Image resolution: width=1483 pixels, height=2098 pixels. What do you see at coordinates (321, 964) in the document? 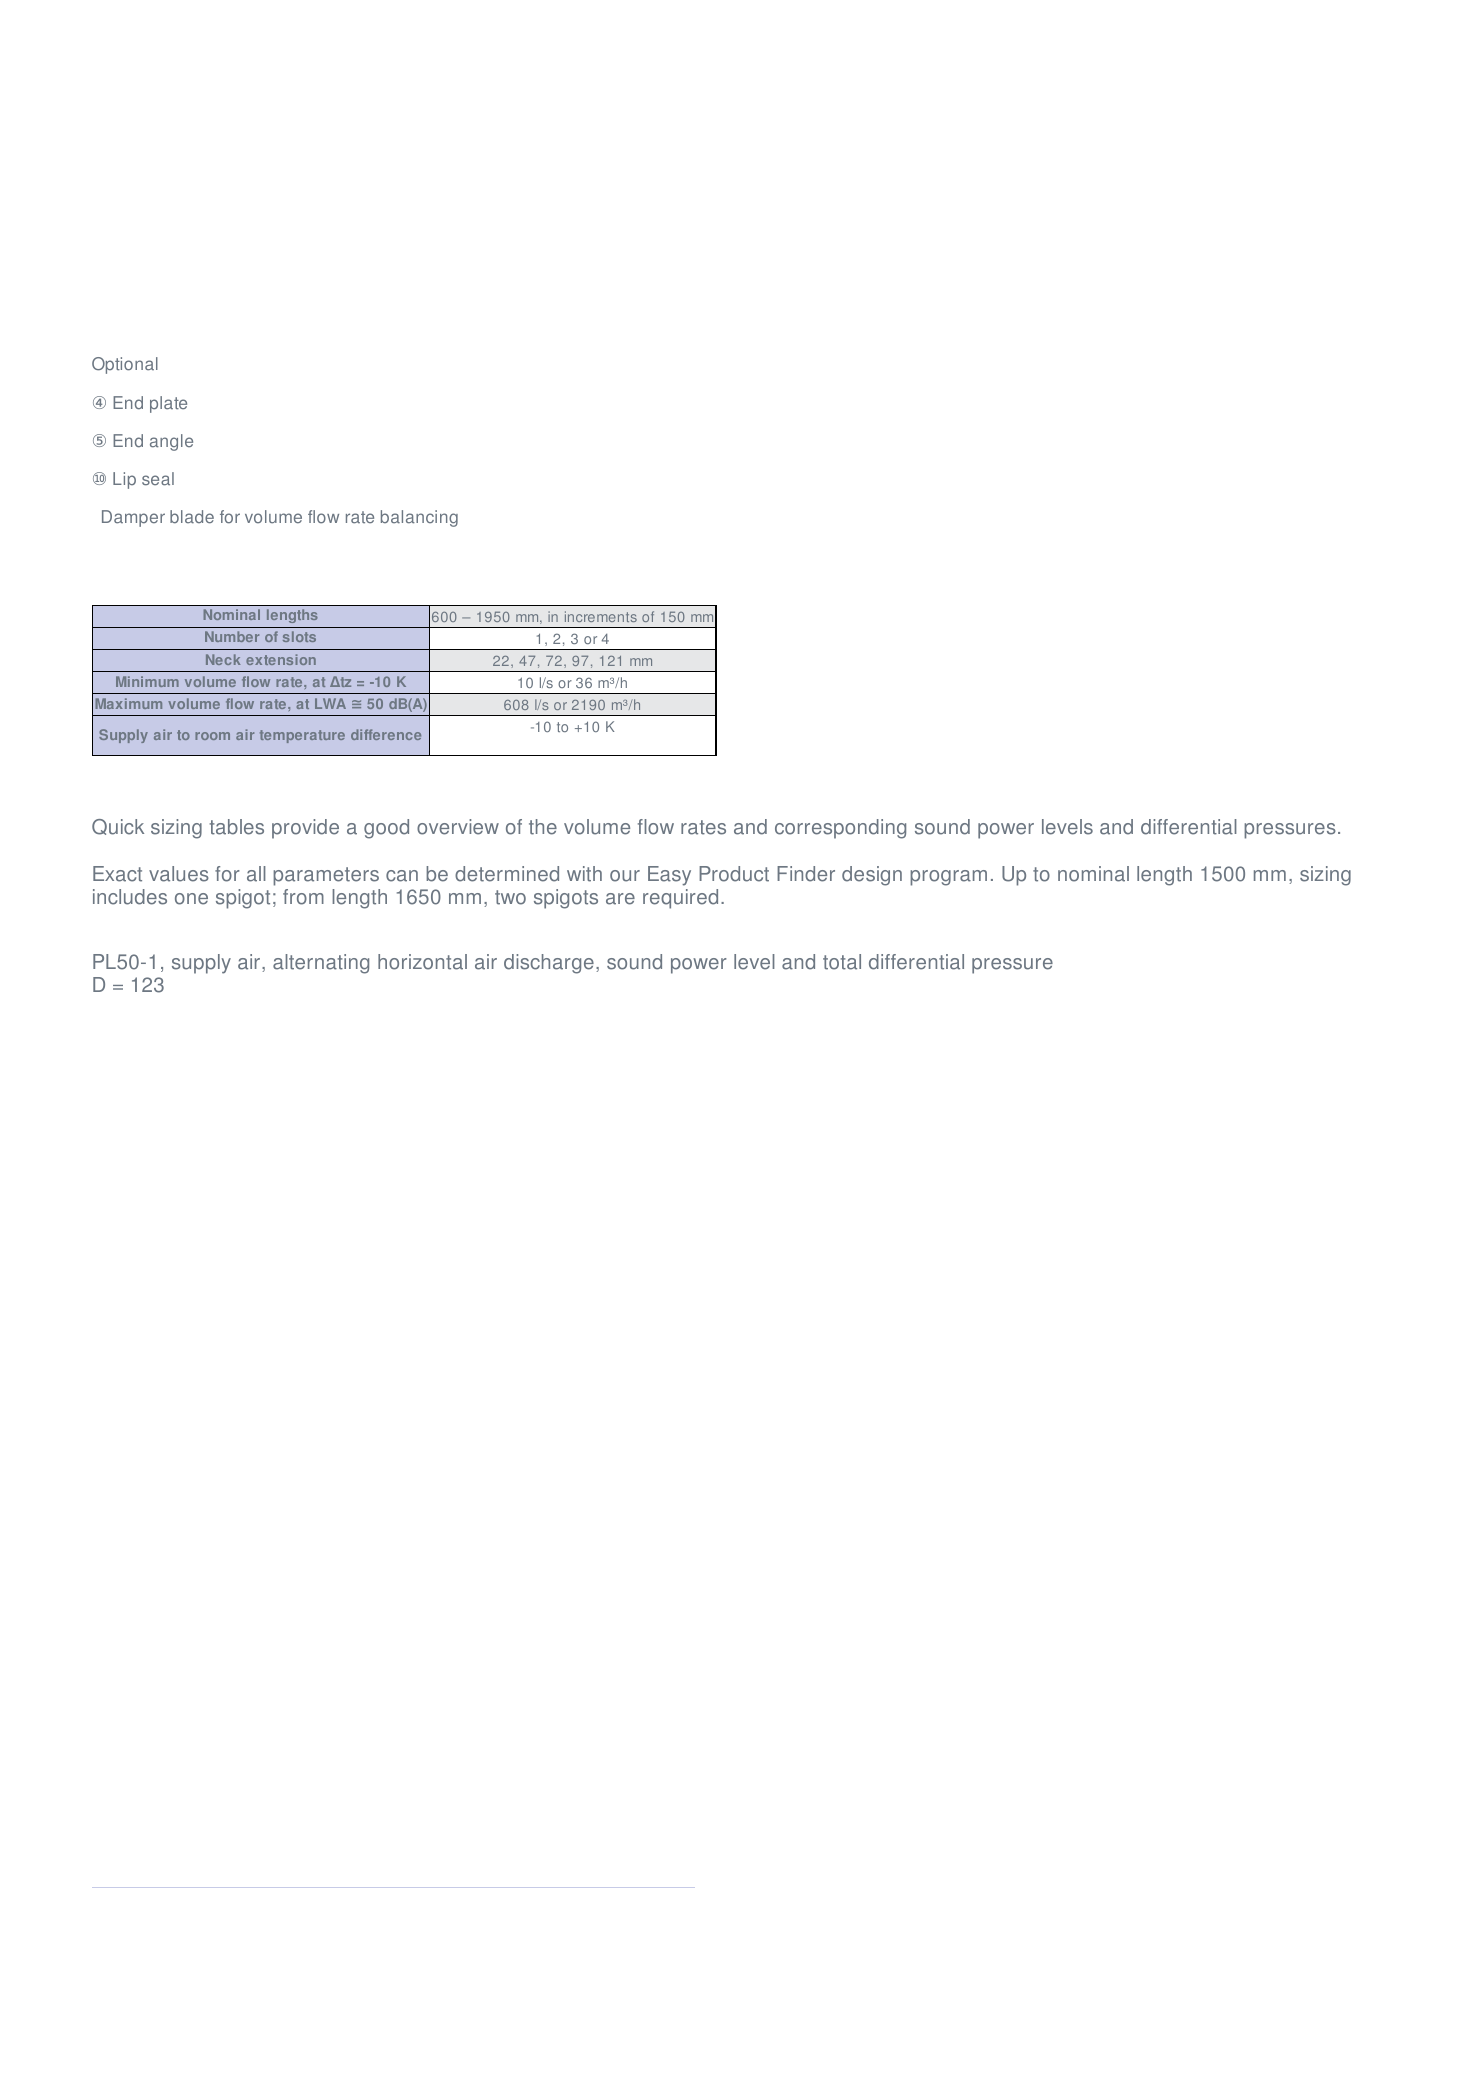
I see `alternating` at bounding box center [321, 964].
